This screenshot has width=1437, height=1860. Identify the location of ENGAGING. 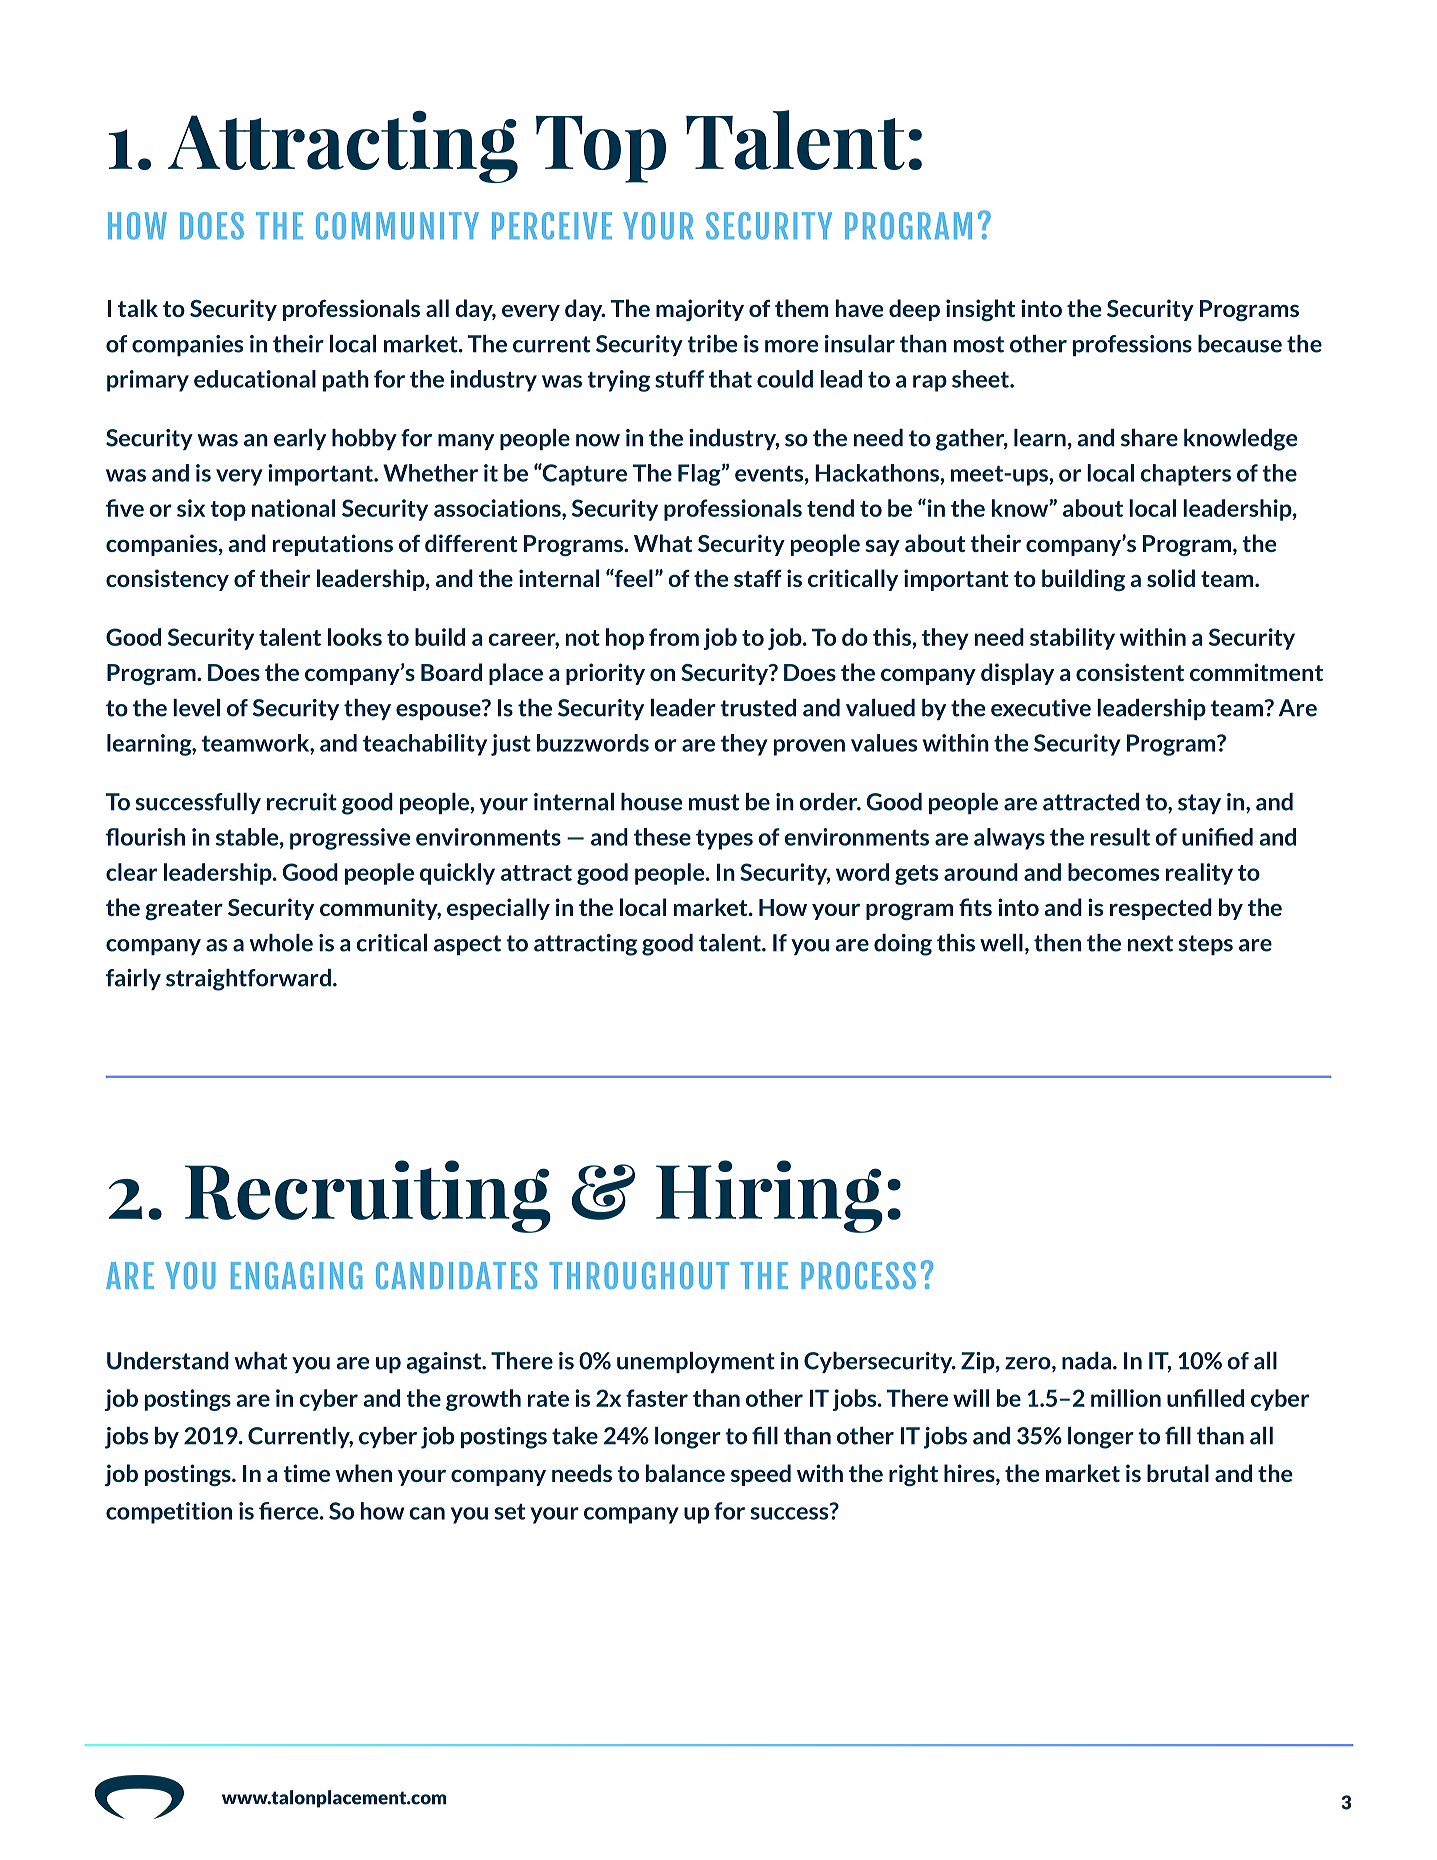
(296, 1275).
